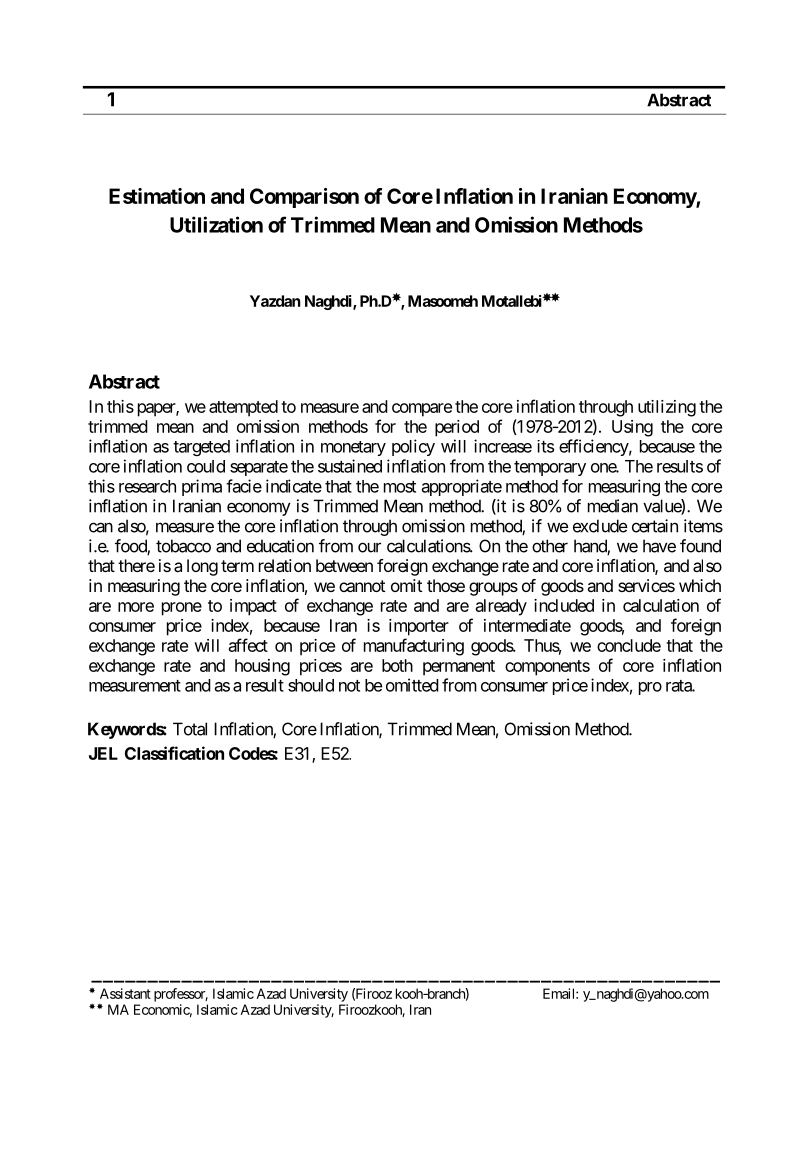  What do you see at coordinates (206, 466) in the screenshot?
I see `could` at bounding box center [206, 466].
